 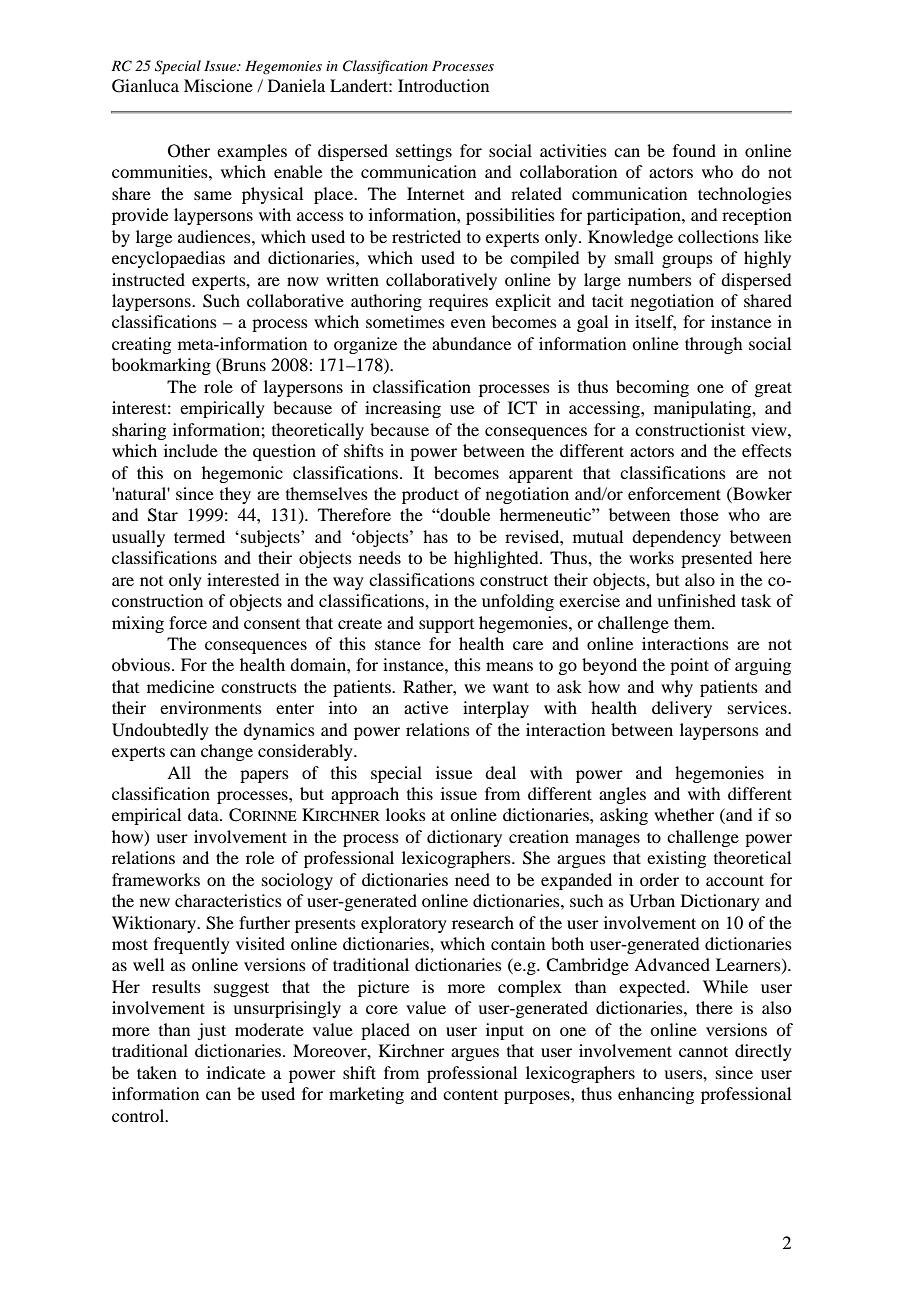 I want to click on increasing, so click(x=403, y=409).
